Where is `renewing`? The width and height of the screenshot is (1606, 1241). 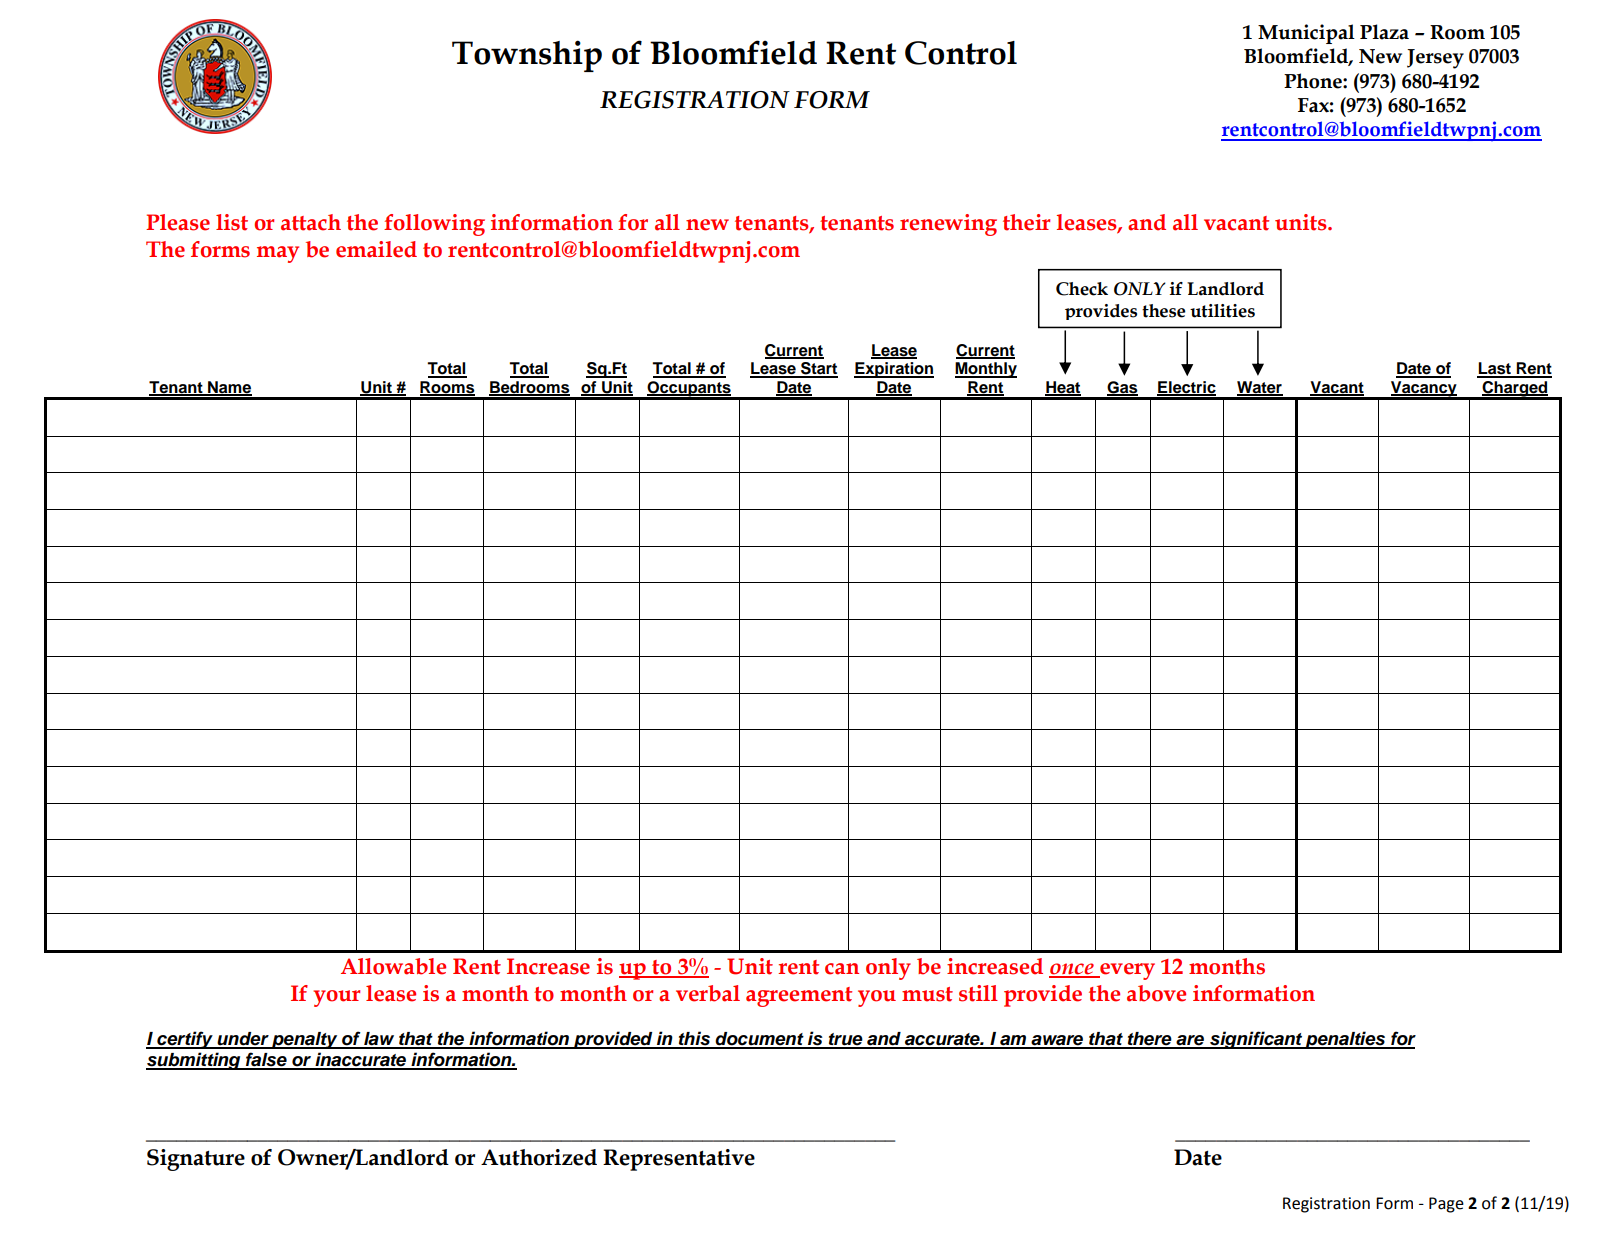 renewing is located at coordinates (948, 225).
